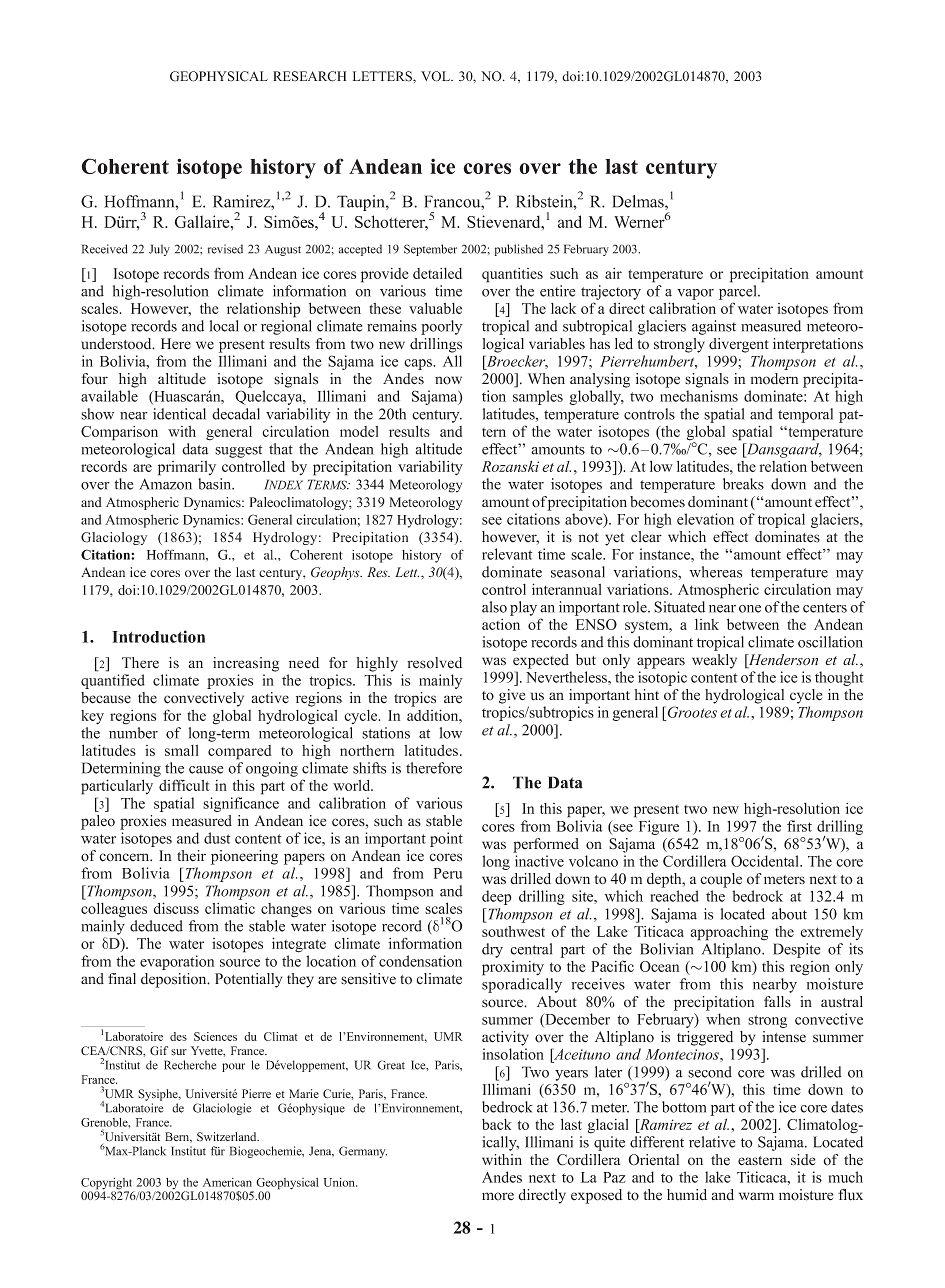 This image has width=945, height=1288. What do you see at coordinates (246, 664) in the image?
I see `increasing` at bounding box center [246, 664].
